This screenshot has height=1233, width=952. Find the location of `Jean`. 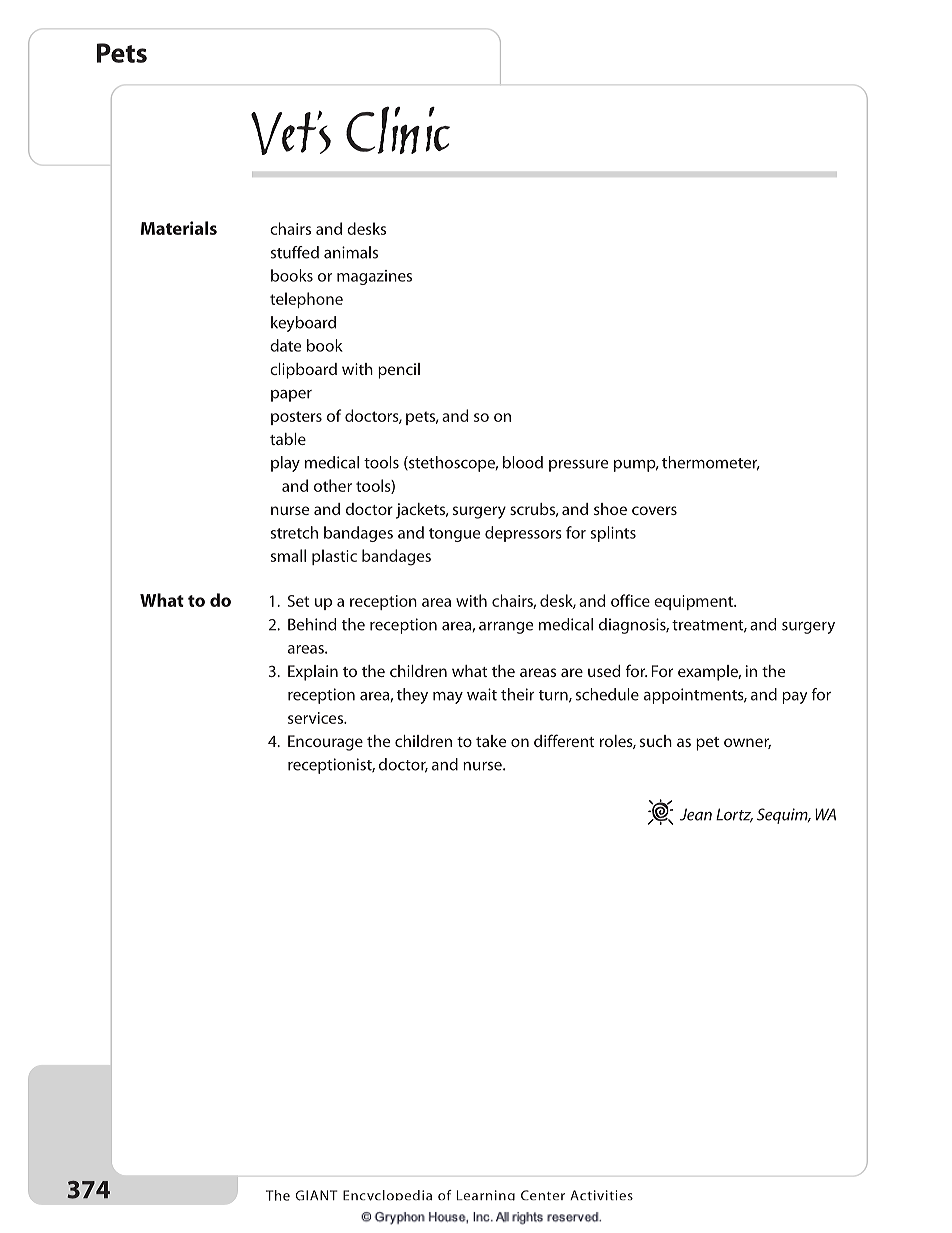

Jean is located at coordinates (696, 814).
